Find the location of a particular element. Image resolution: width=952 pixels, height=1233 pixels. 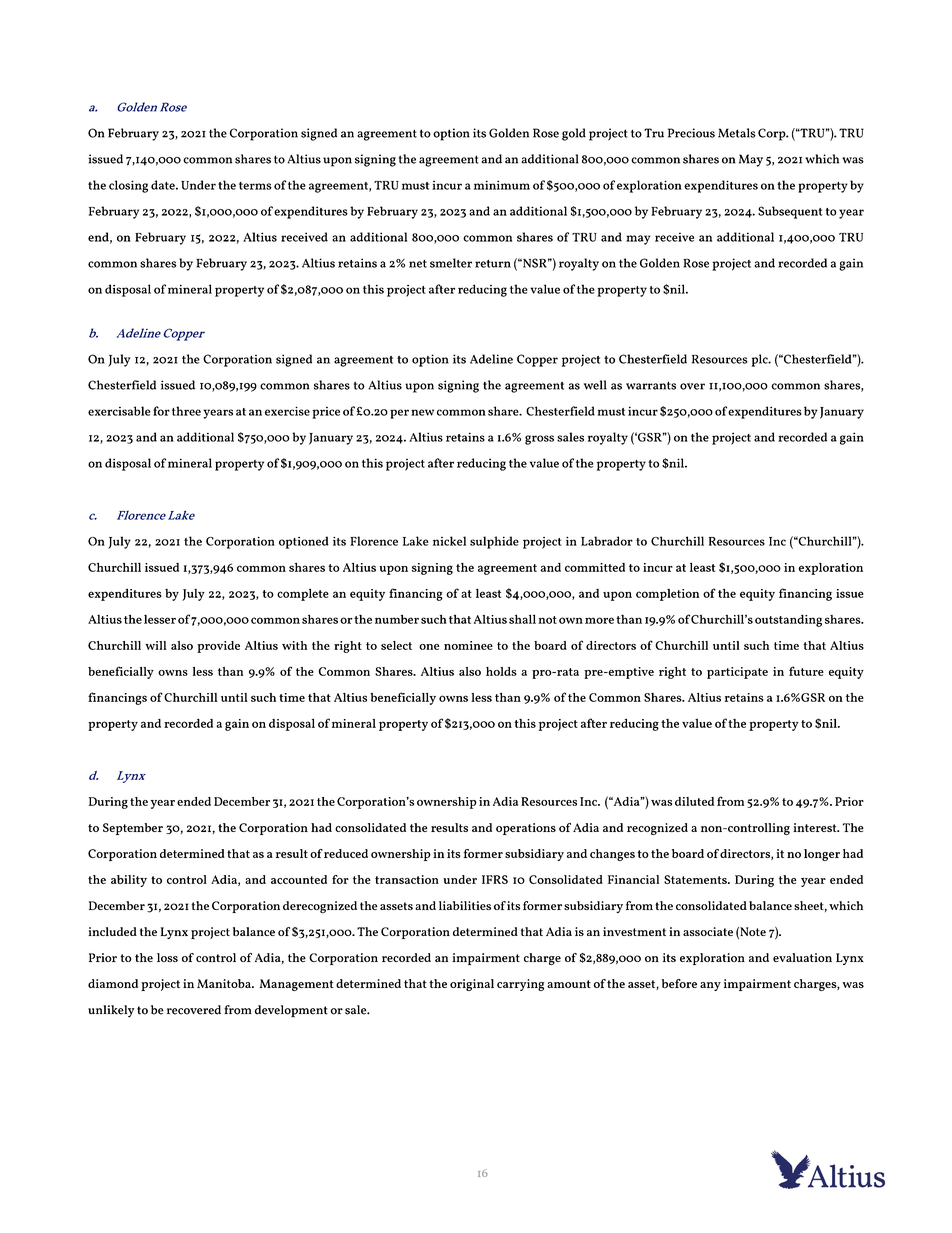

complete is located at coordinates (303, 595).
